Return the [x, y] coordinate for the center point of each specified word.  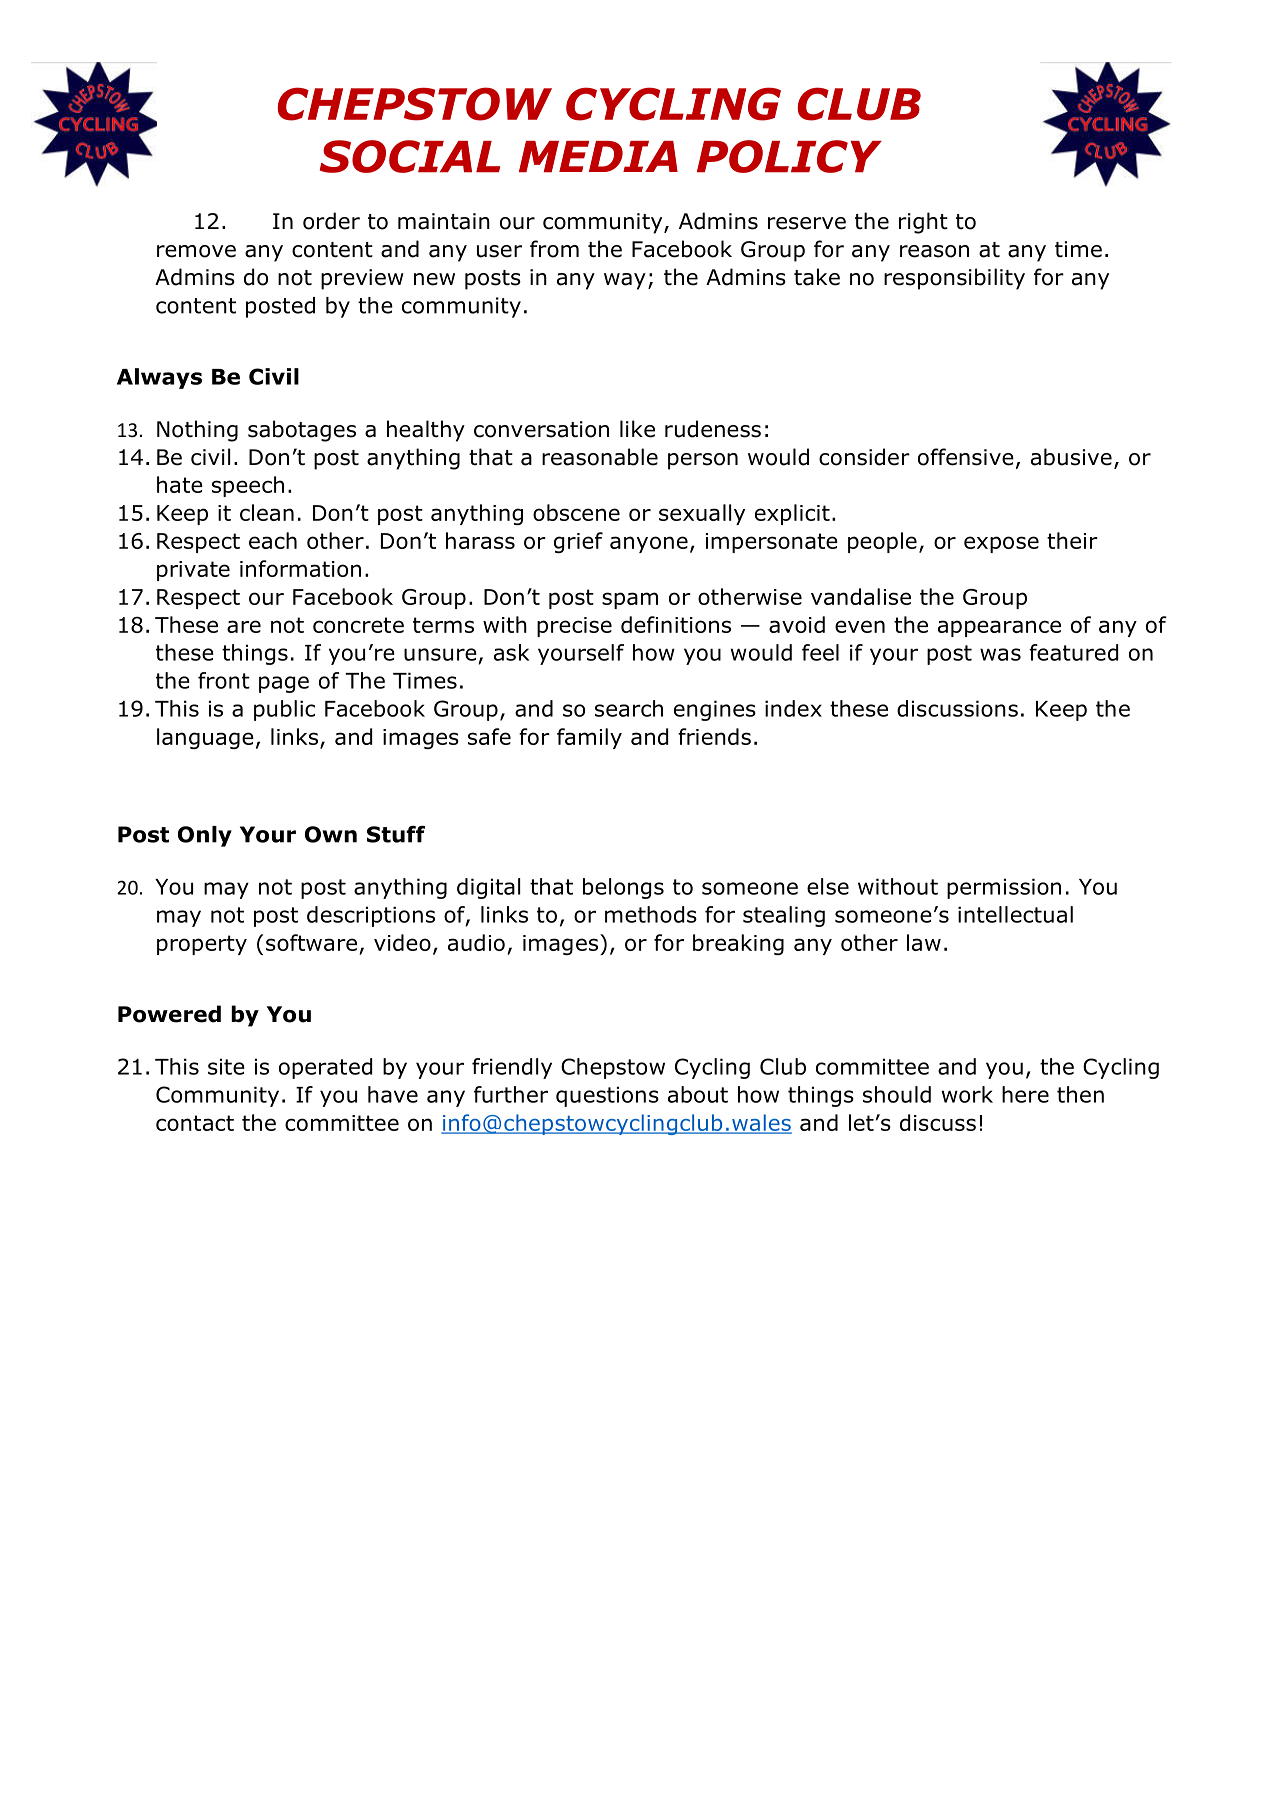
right [923, 223]
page [284, 684]
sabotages [302, 431]
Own [331, 834]
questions [607, 1096]
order [331, 221]
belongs [623, 888]
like [637, 429]
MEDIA [598, 156]
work [967, 1094]
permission [1004, 888]
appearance [999, 628]
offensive [966, 457]
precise [574, 627]
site [226, 1066]
